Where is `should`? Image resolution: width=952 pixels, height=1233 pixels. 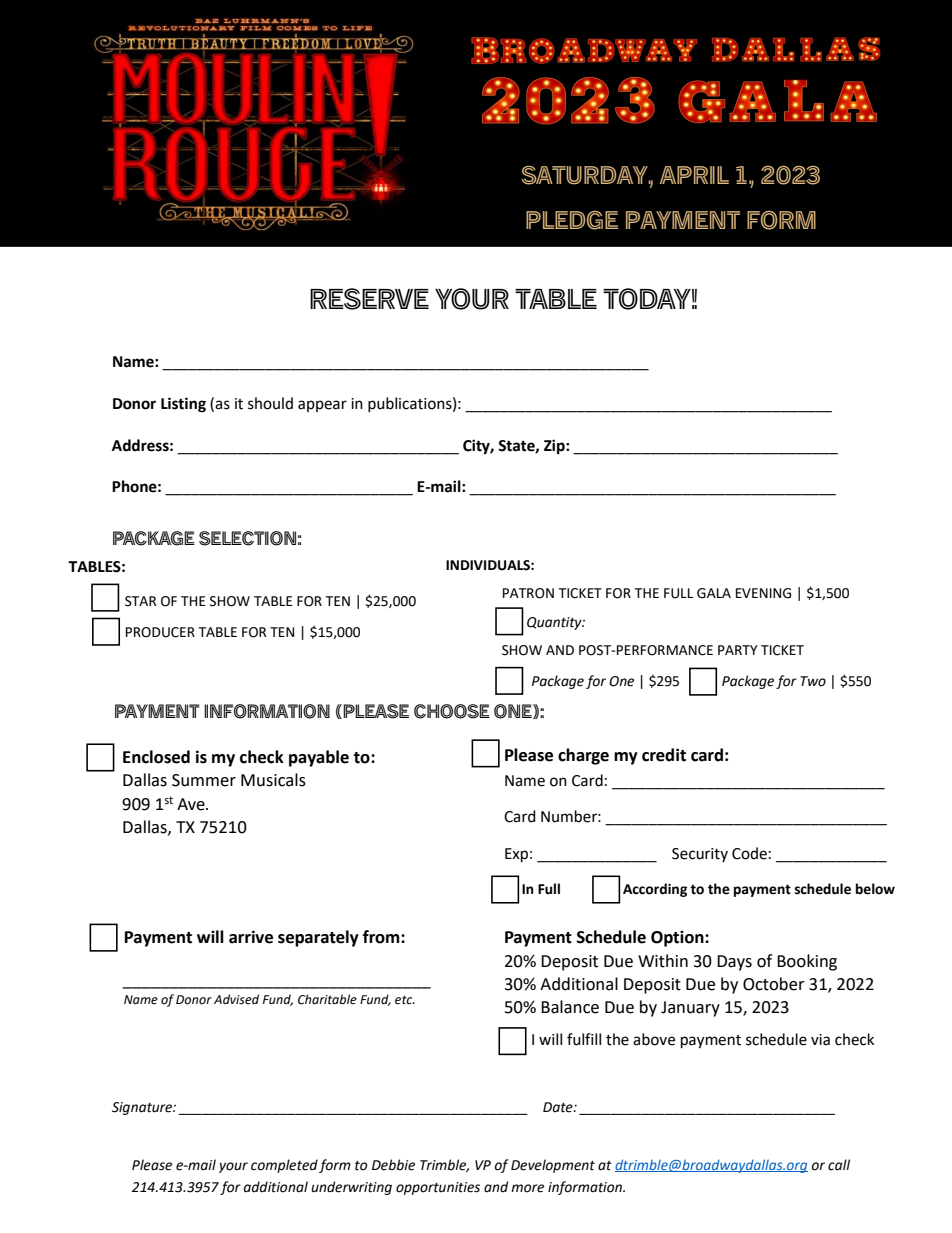
should is located at coordinates (270, 403).
